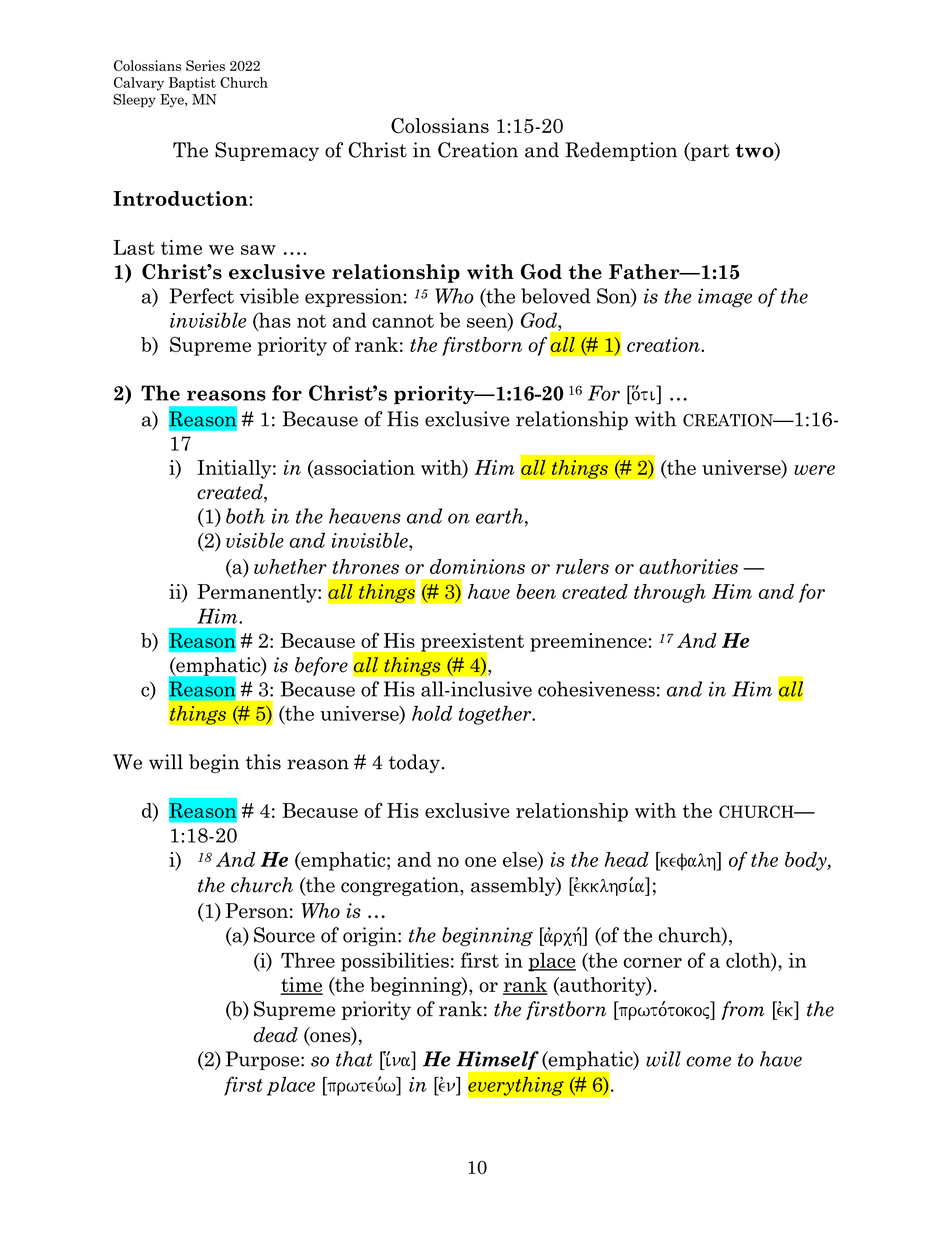 The image size is (952, 1233). I want to click on were, so click(814, 470).
